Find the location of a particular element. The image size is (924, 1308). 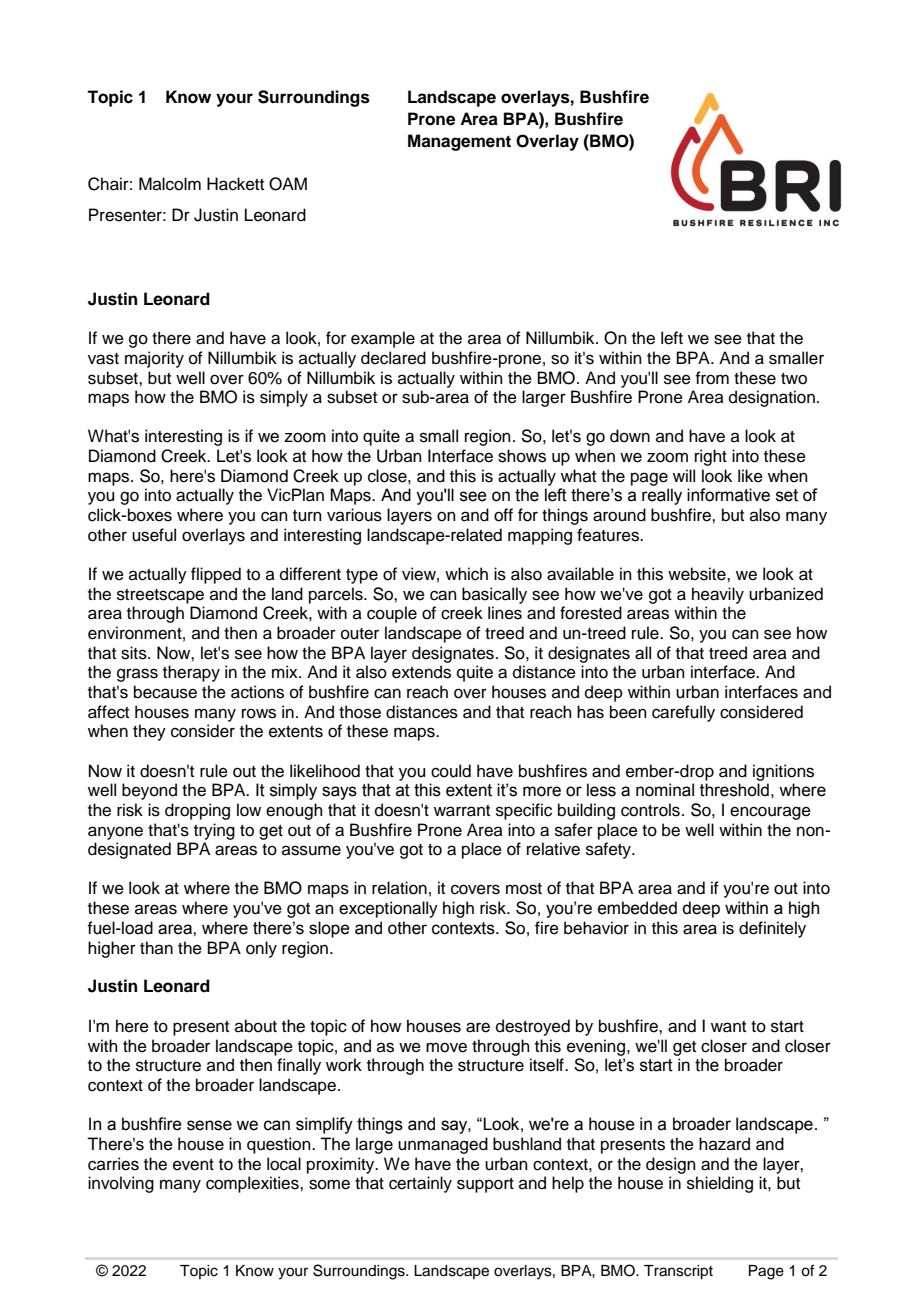

which is located at coordinates (466, 574).
